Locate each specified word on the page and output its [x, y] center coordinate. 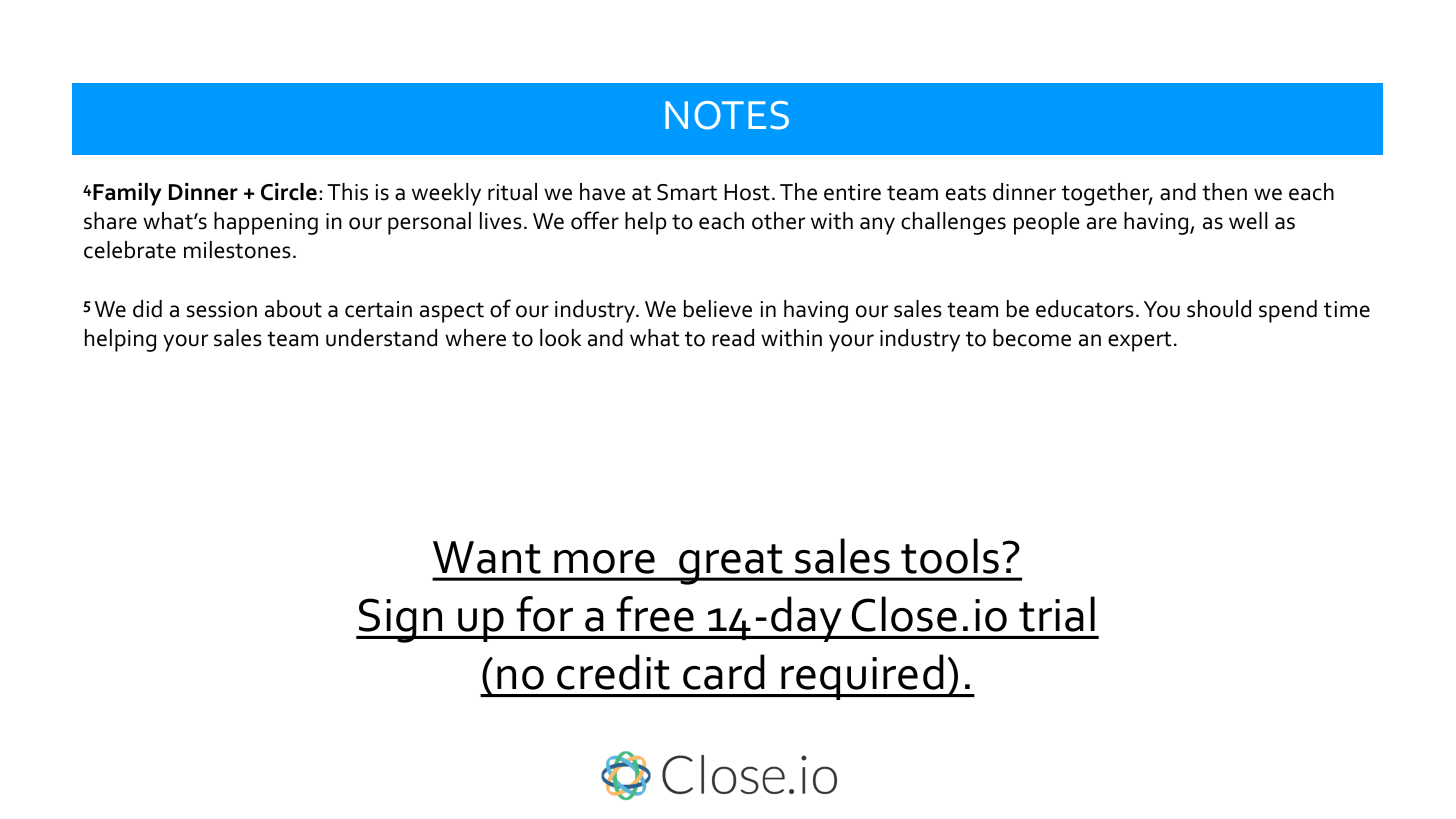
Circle [289, 192]
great [731, 564]
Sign [401, 620]
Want [487, 557]
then [1224, 192]
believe [718, 309]
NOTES [727, 115]
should [1219, 309]
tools [950, 556]
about [293, 309]
